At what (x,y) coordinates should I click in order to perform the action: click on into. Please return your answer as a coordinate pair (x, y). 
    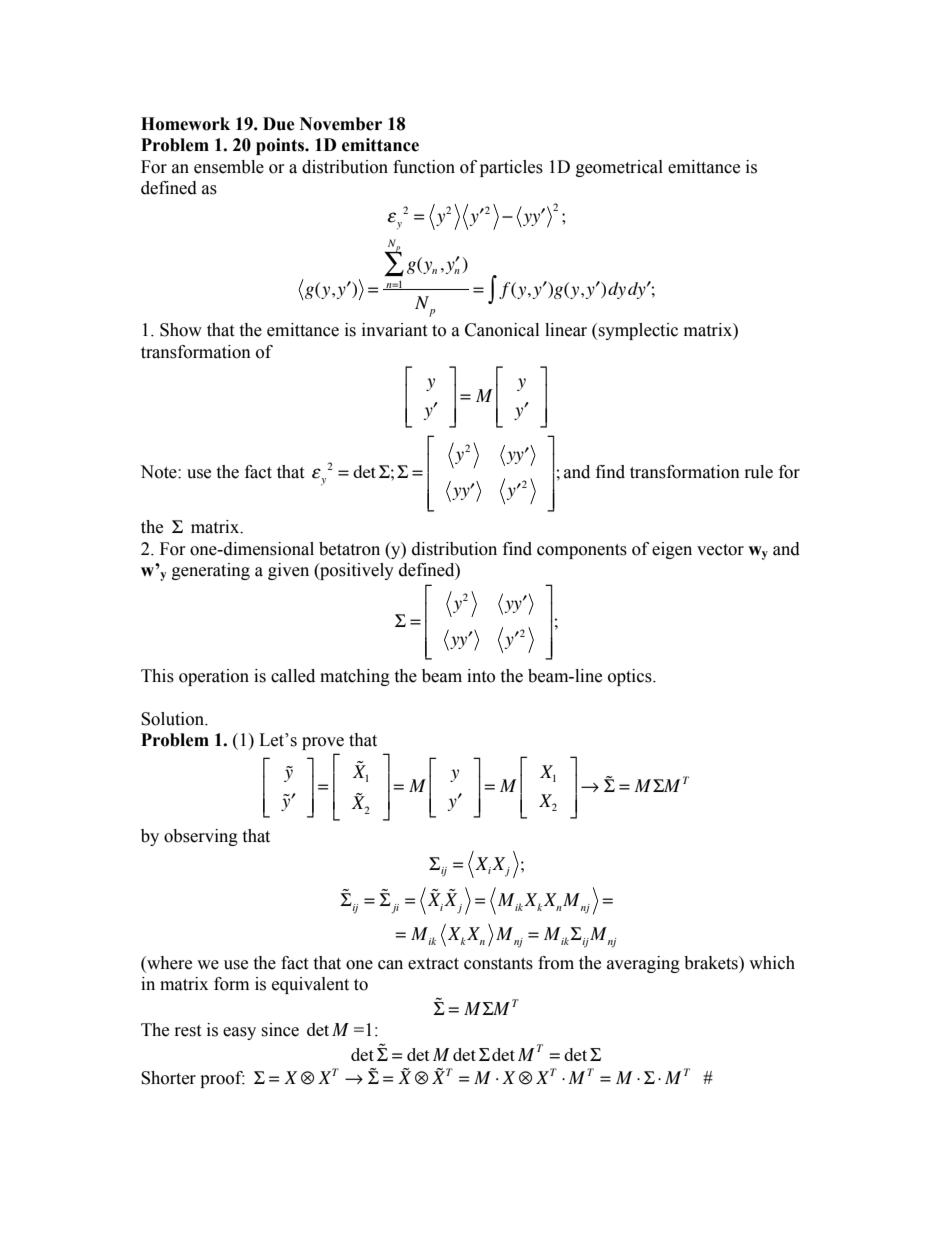
    Looking at the image, I should click on (481, 676).
